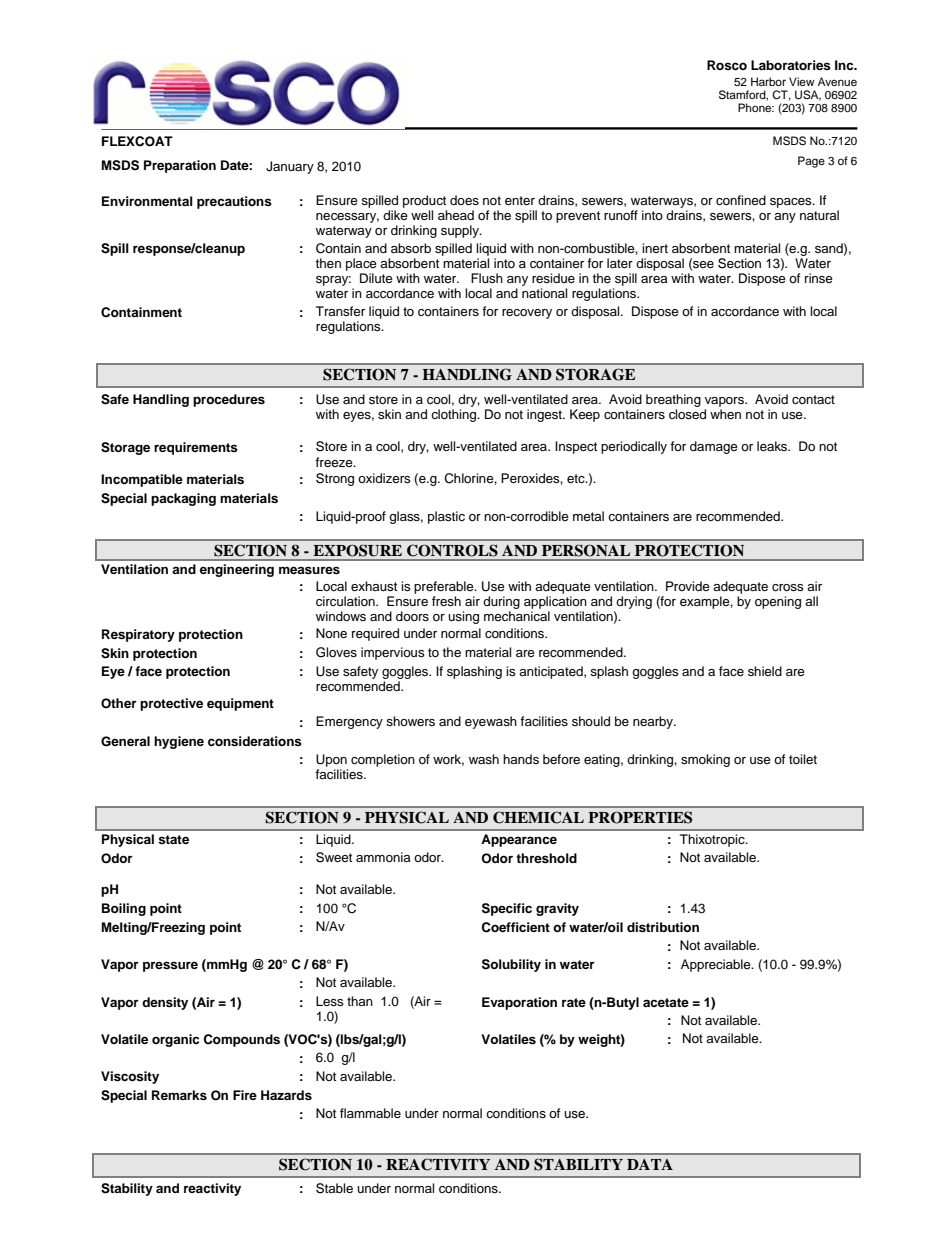 This page has width=952, height=1233. Describe the element at coordinates (173, 839) in the page. I see `state` at that location.
